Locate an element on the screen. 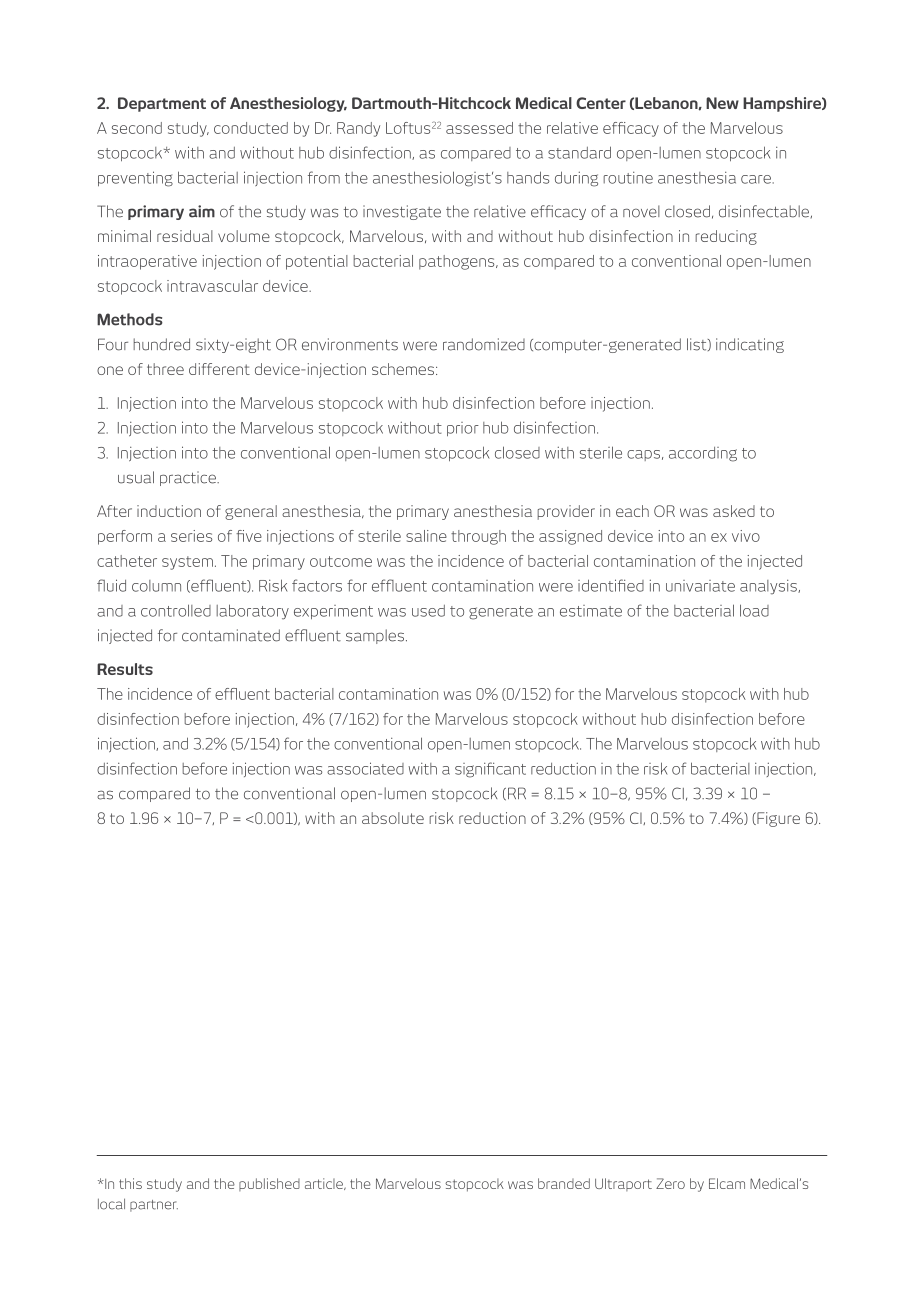  practice is located at coordinates (189, 478).
